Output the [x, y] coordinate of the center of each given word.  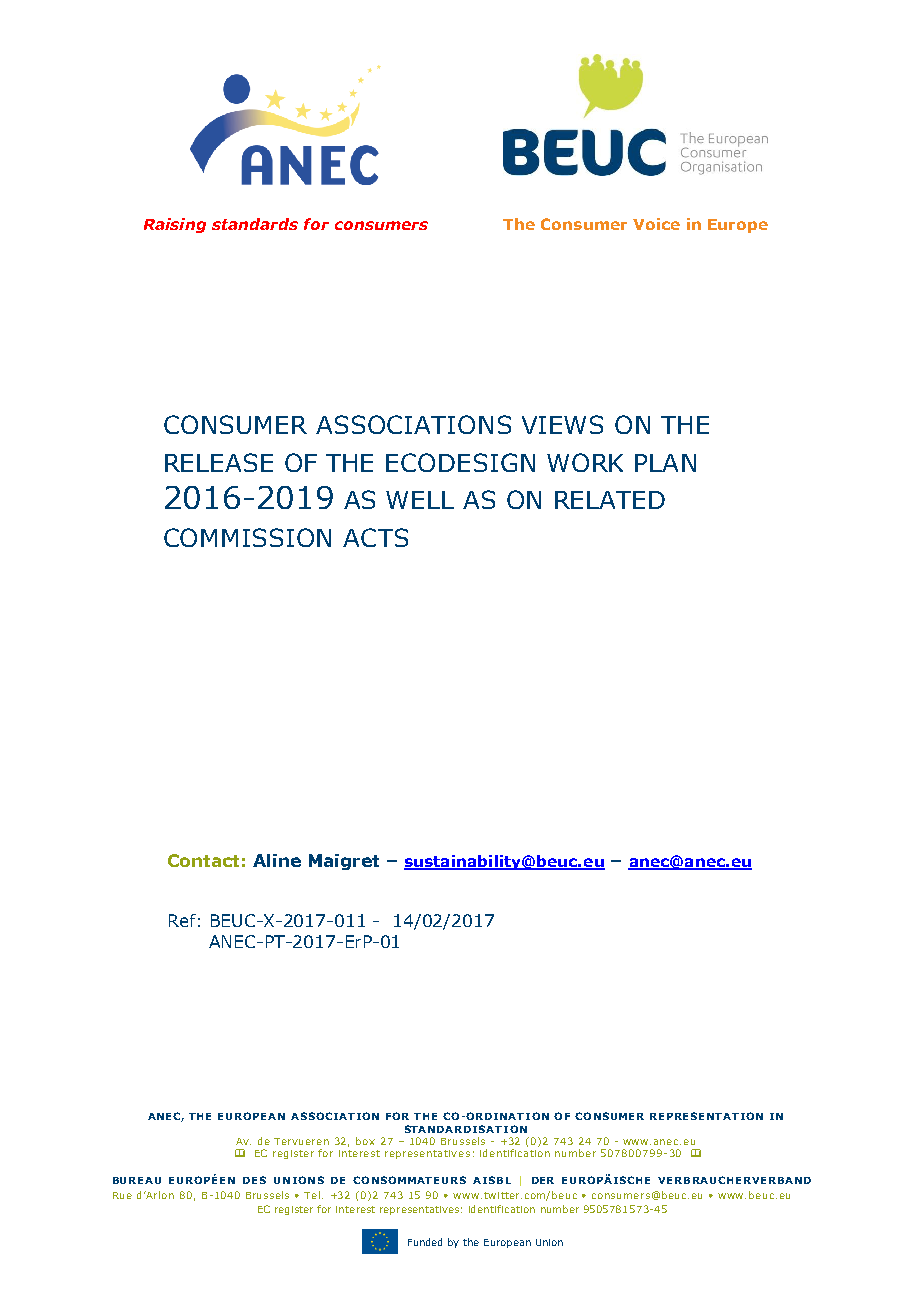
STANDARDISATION [466, 1129]
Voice [656, 224]
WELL [420, 500]
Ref [182, 920]
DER [543, 1180]
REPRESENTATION [706, 1116]
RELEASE [219, 462]
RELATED [610, 500]
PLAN [665, 463]
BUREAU [137, 1180]
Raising [175, 225]
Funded [425, 1242]
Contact [203, 860]
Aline [277, 860]
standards [255, 224]
